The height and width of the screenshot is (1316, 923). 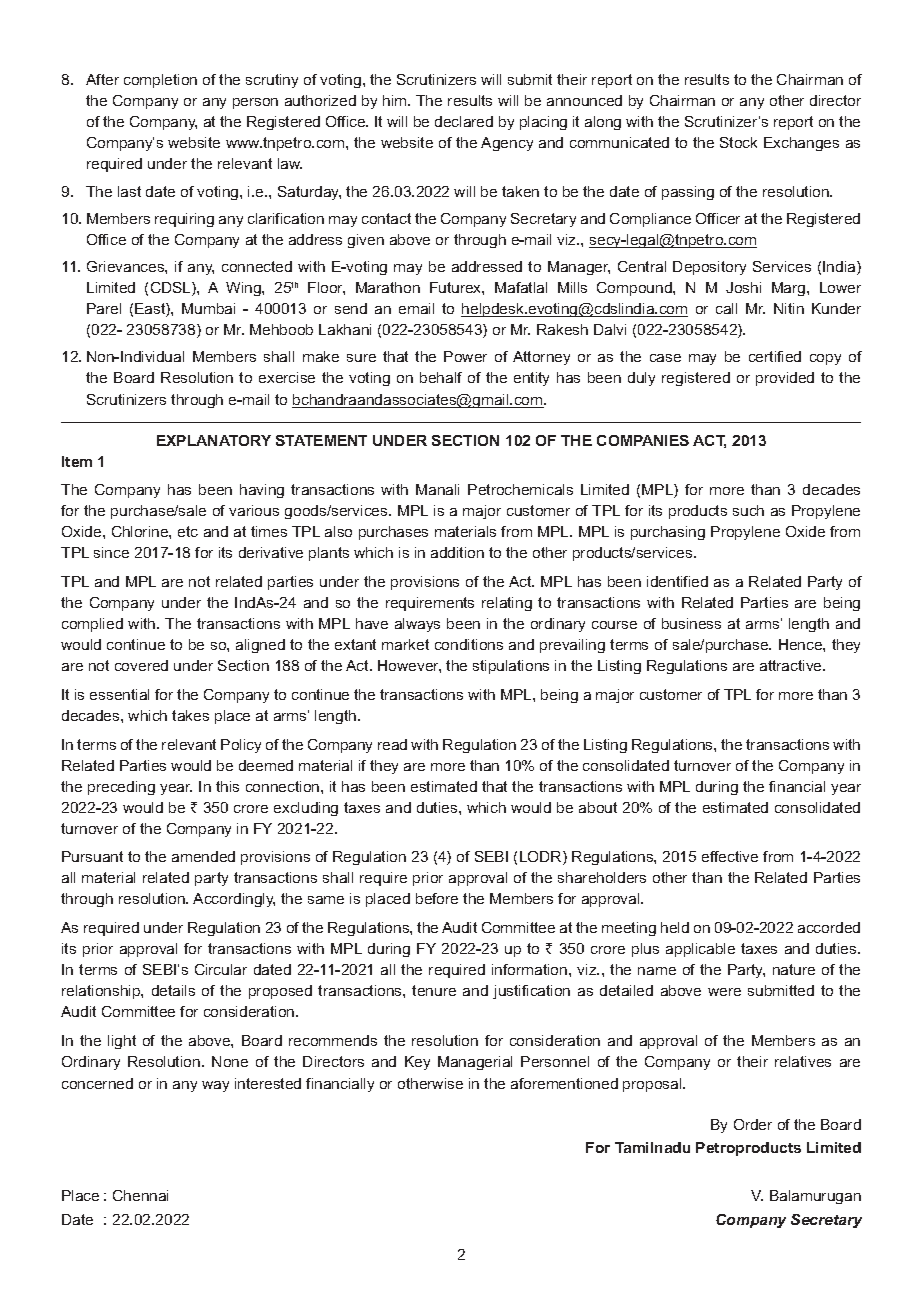 What do you see at coordinates (234, 900) in the screenshot?
I see `Accordingly` at bounding box center [234, 900].
